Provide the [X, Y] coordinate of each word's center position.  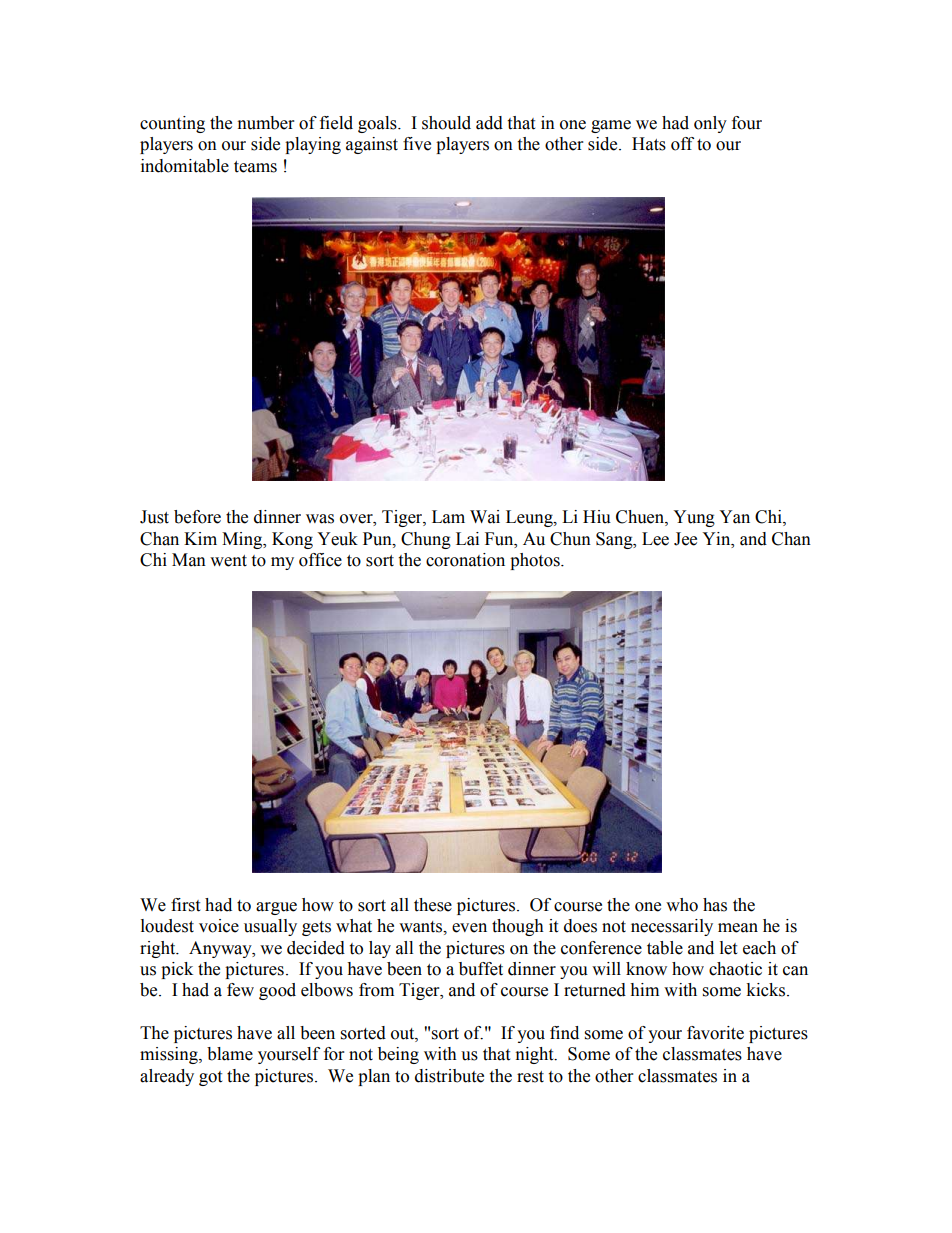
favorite [715, 1033]
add [489, 123]
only [710, 124]
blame [230, 1054]
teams [255, 167]
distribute [449, 1076]
